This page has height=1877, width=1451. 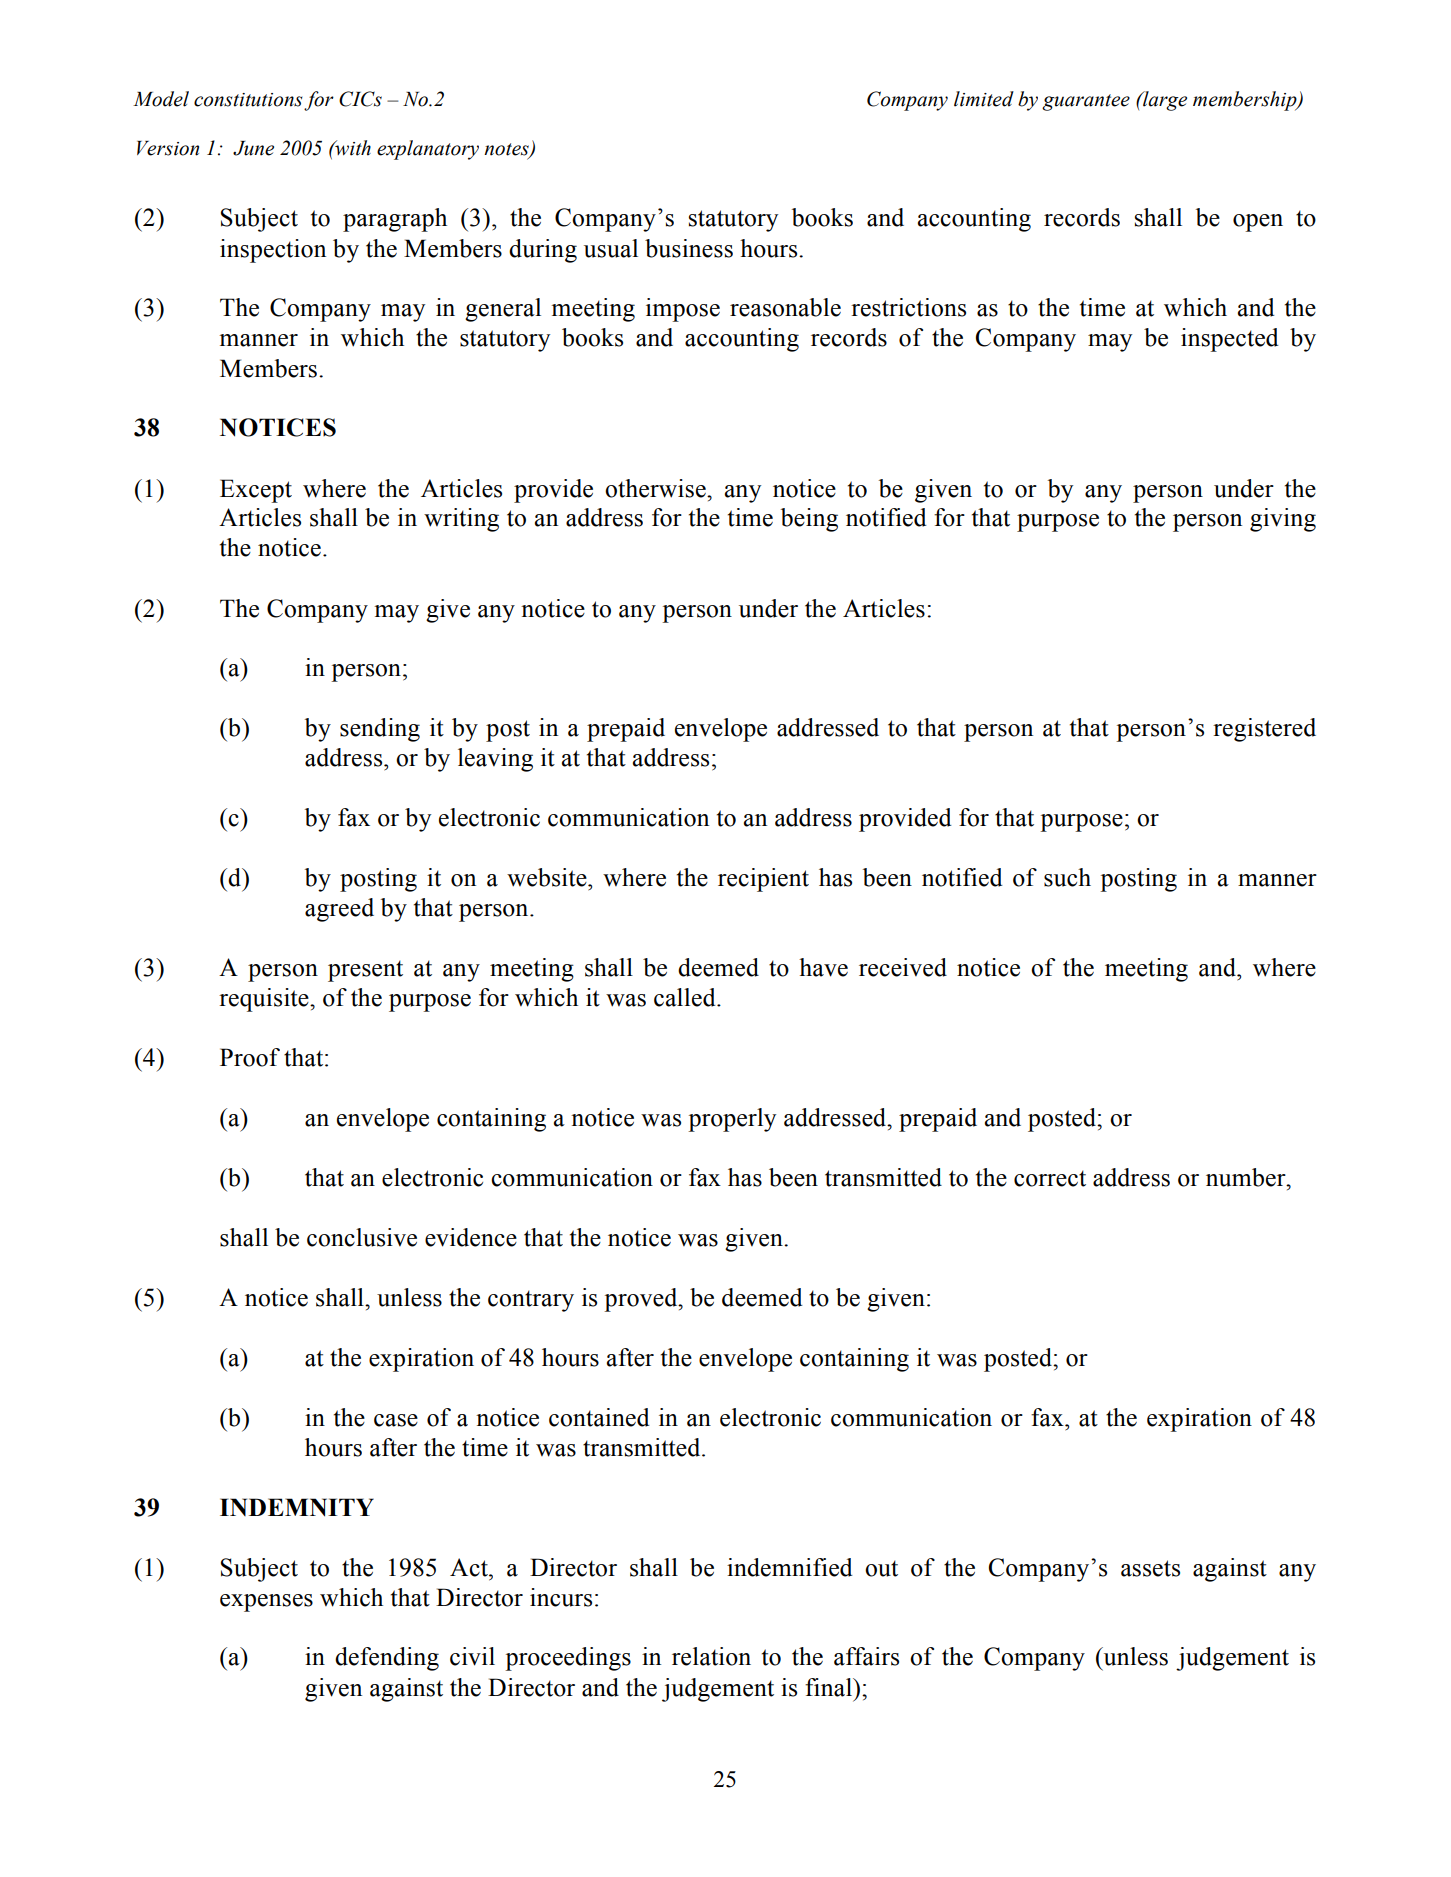 What do you see at coordinates (1264, 730) in the page?
I see `registered` at bounding box center [1264, 730].
